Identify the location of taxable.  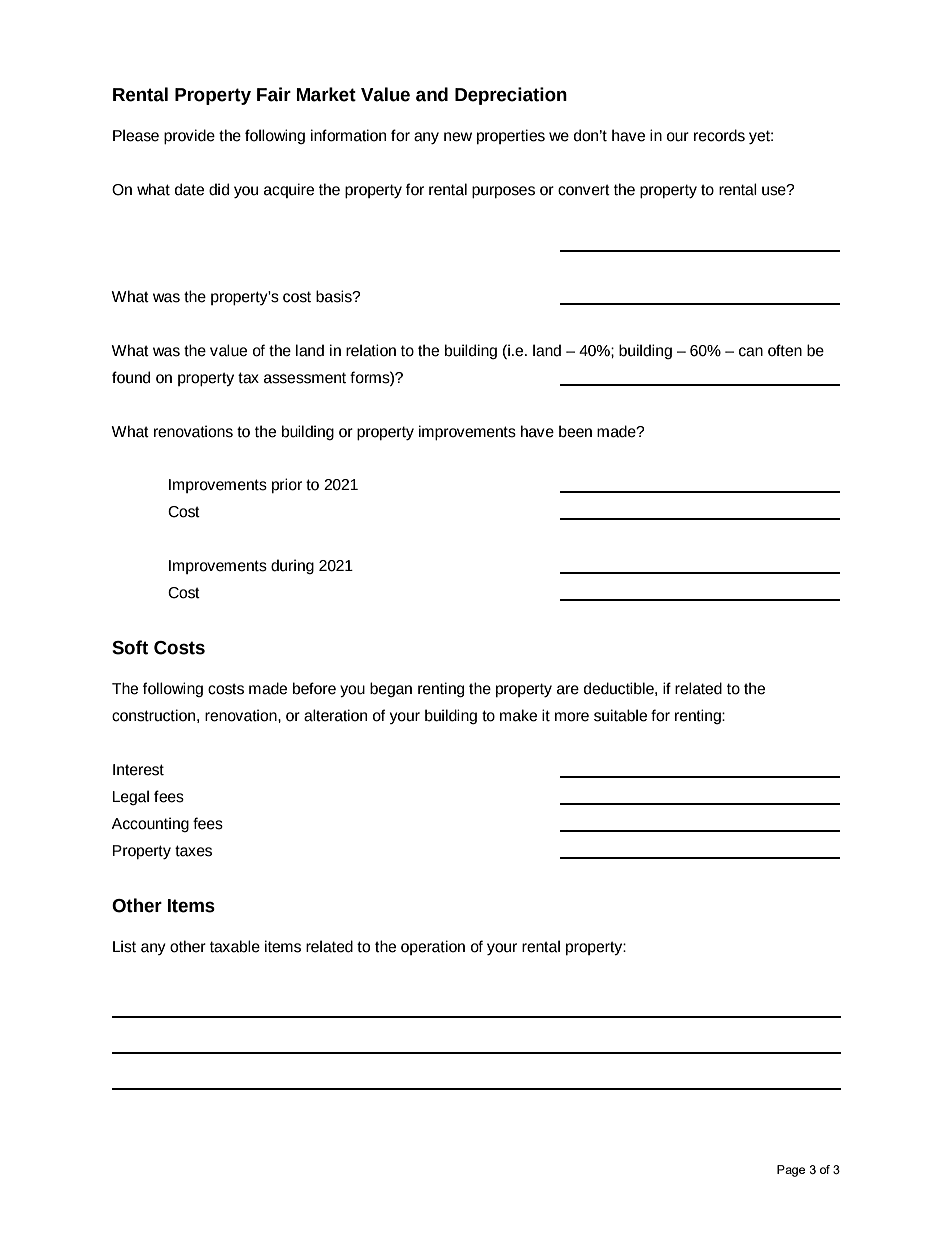
(235, 946).
